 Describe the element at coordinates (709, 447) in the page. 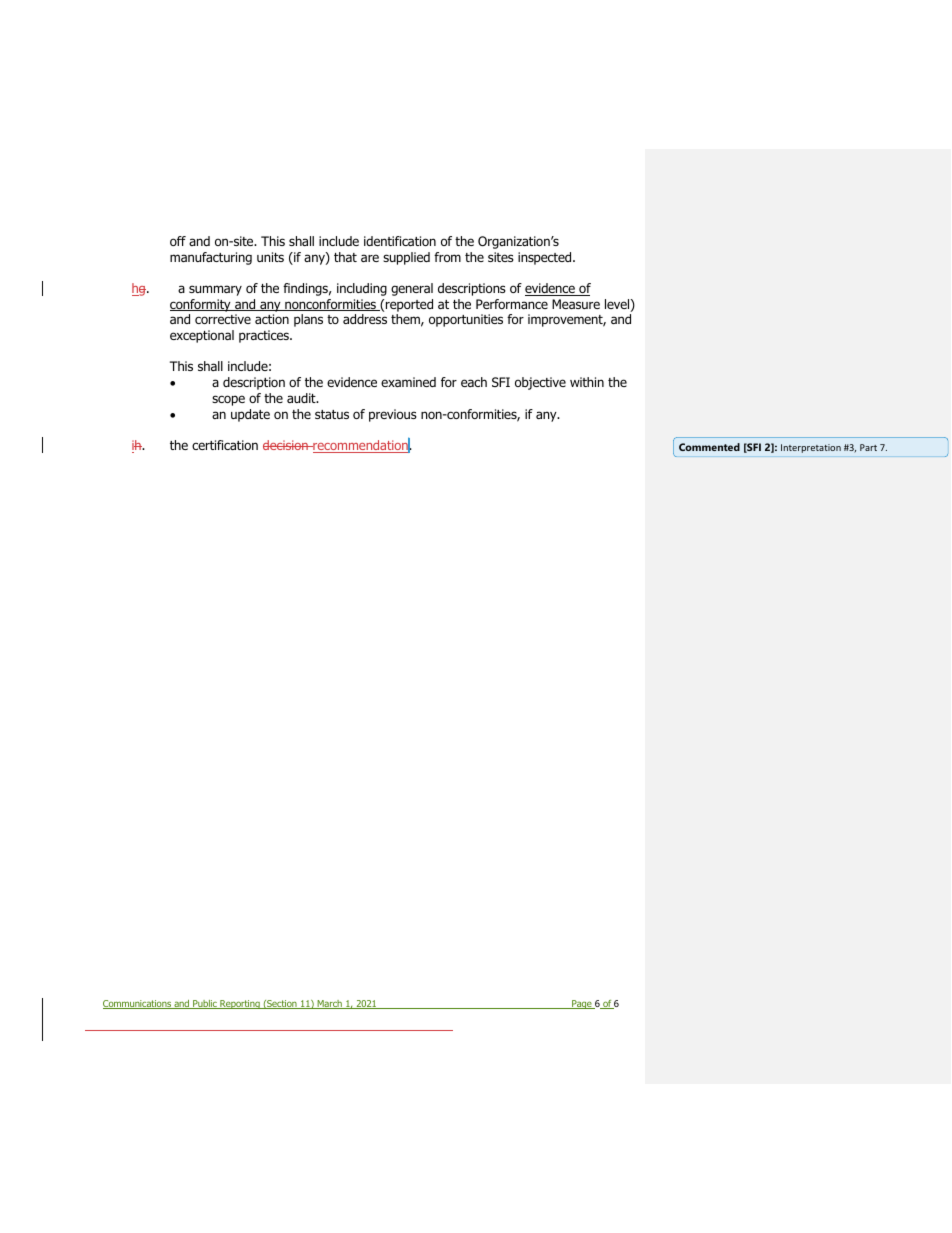

I see `Commented` at that location.
